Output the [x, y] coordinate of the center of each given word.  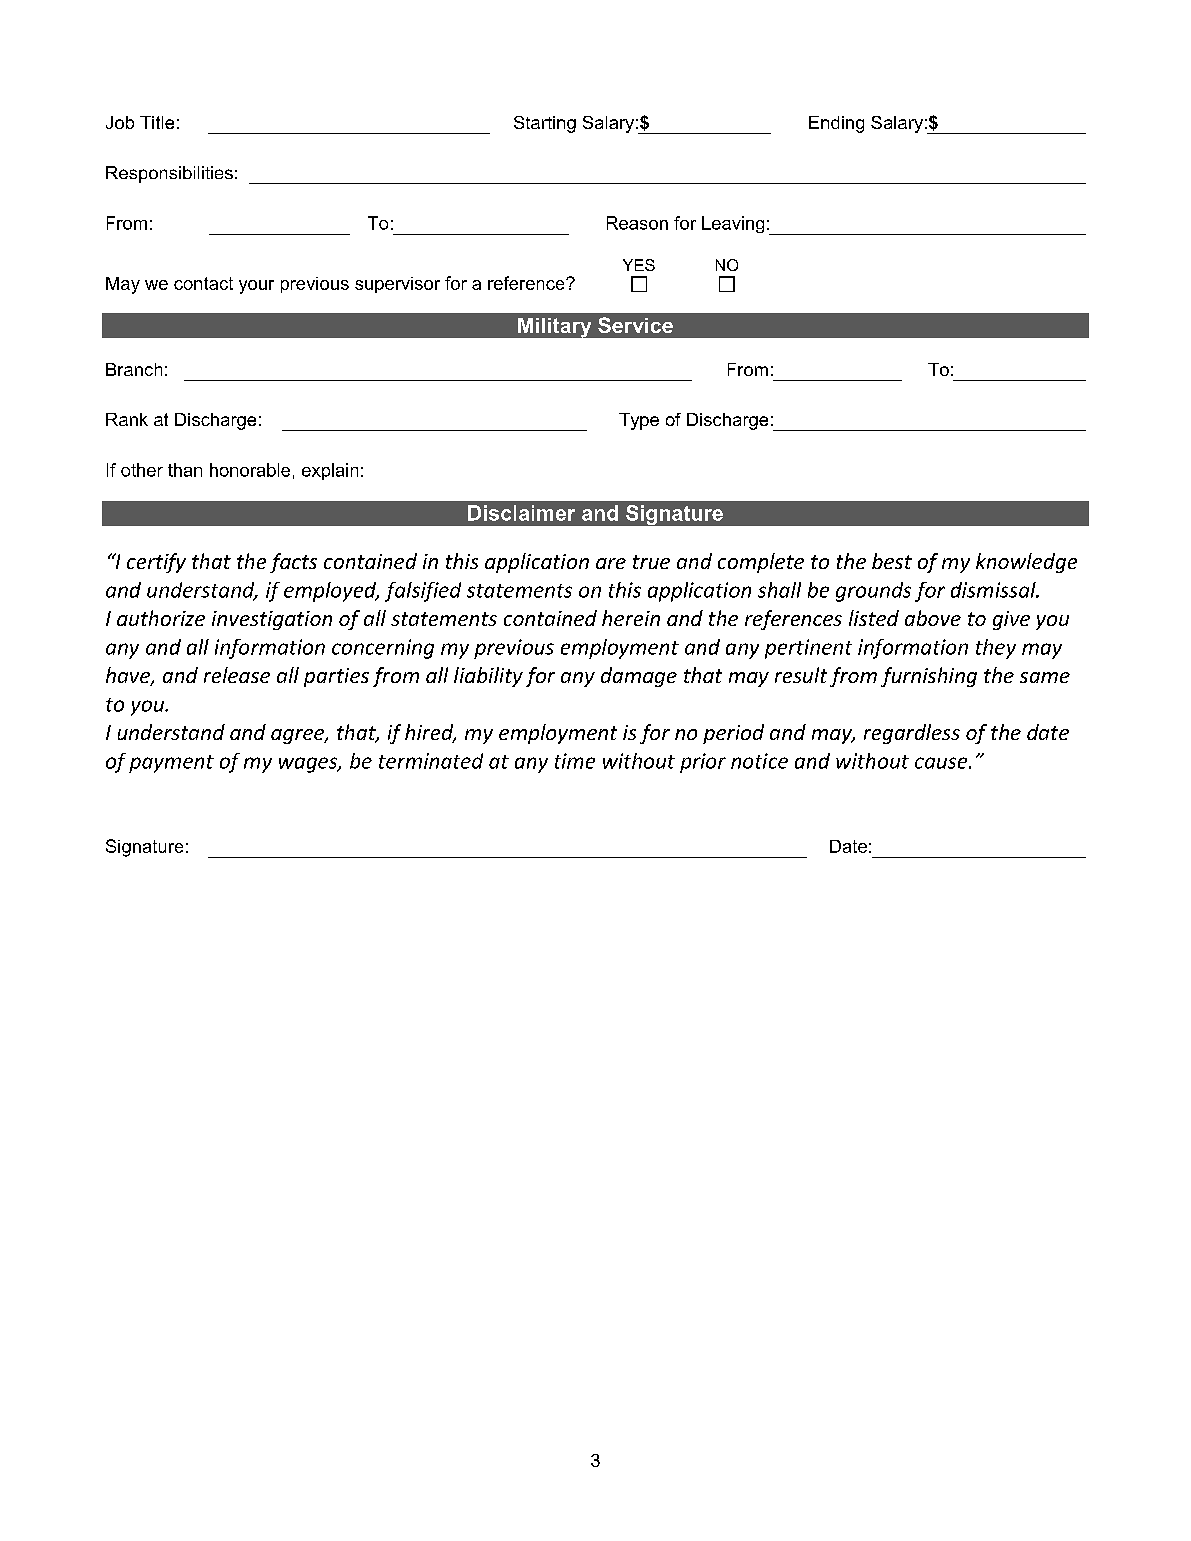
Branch [134, 369]
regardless [912, 734]
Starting [545, 124]
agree [299, 736]
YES [639, 265]
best [892, 561]
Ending [836, 124]
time [575, 761]
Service [635, 325]
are [611, 563]
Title [157, 122]
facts [293, 563]
